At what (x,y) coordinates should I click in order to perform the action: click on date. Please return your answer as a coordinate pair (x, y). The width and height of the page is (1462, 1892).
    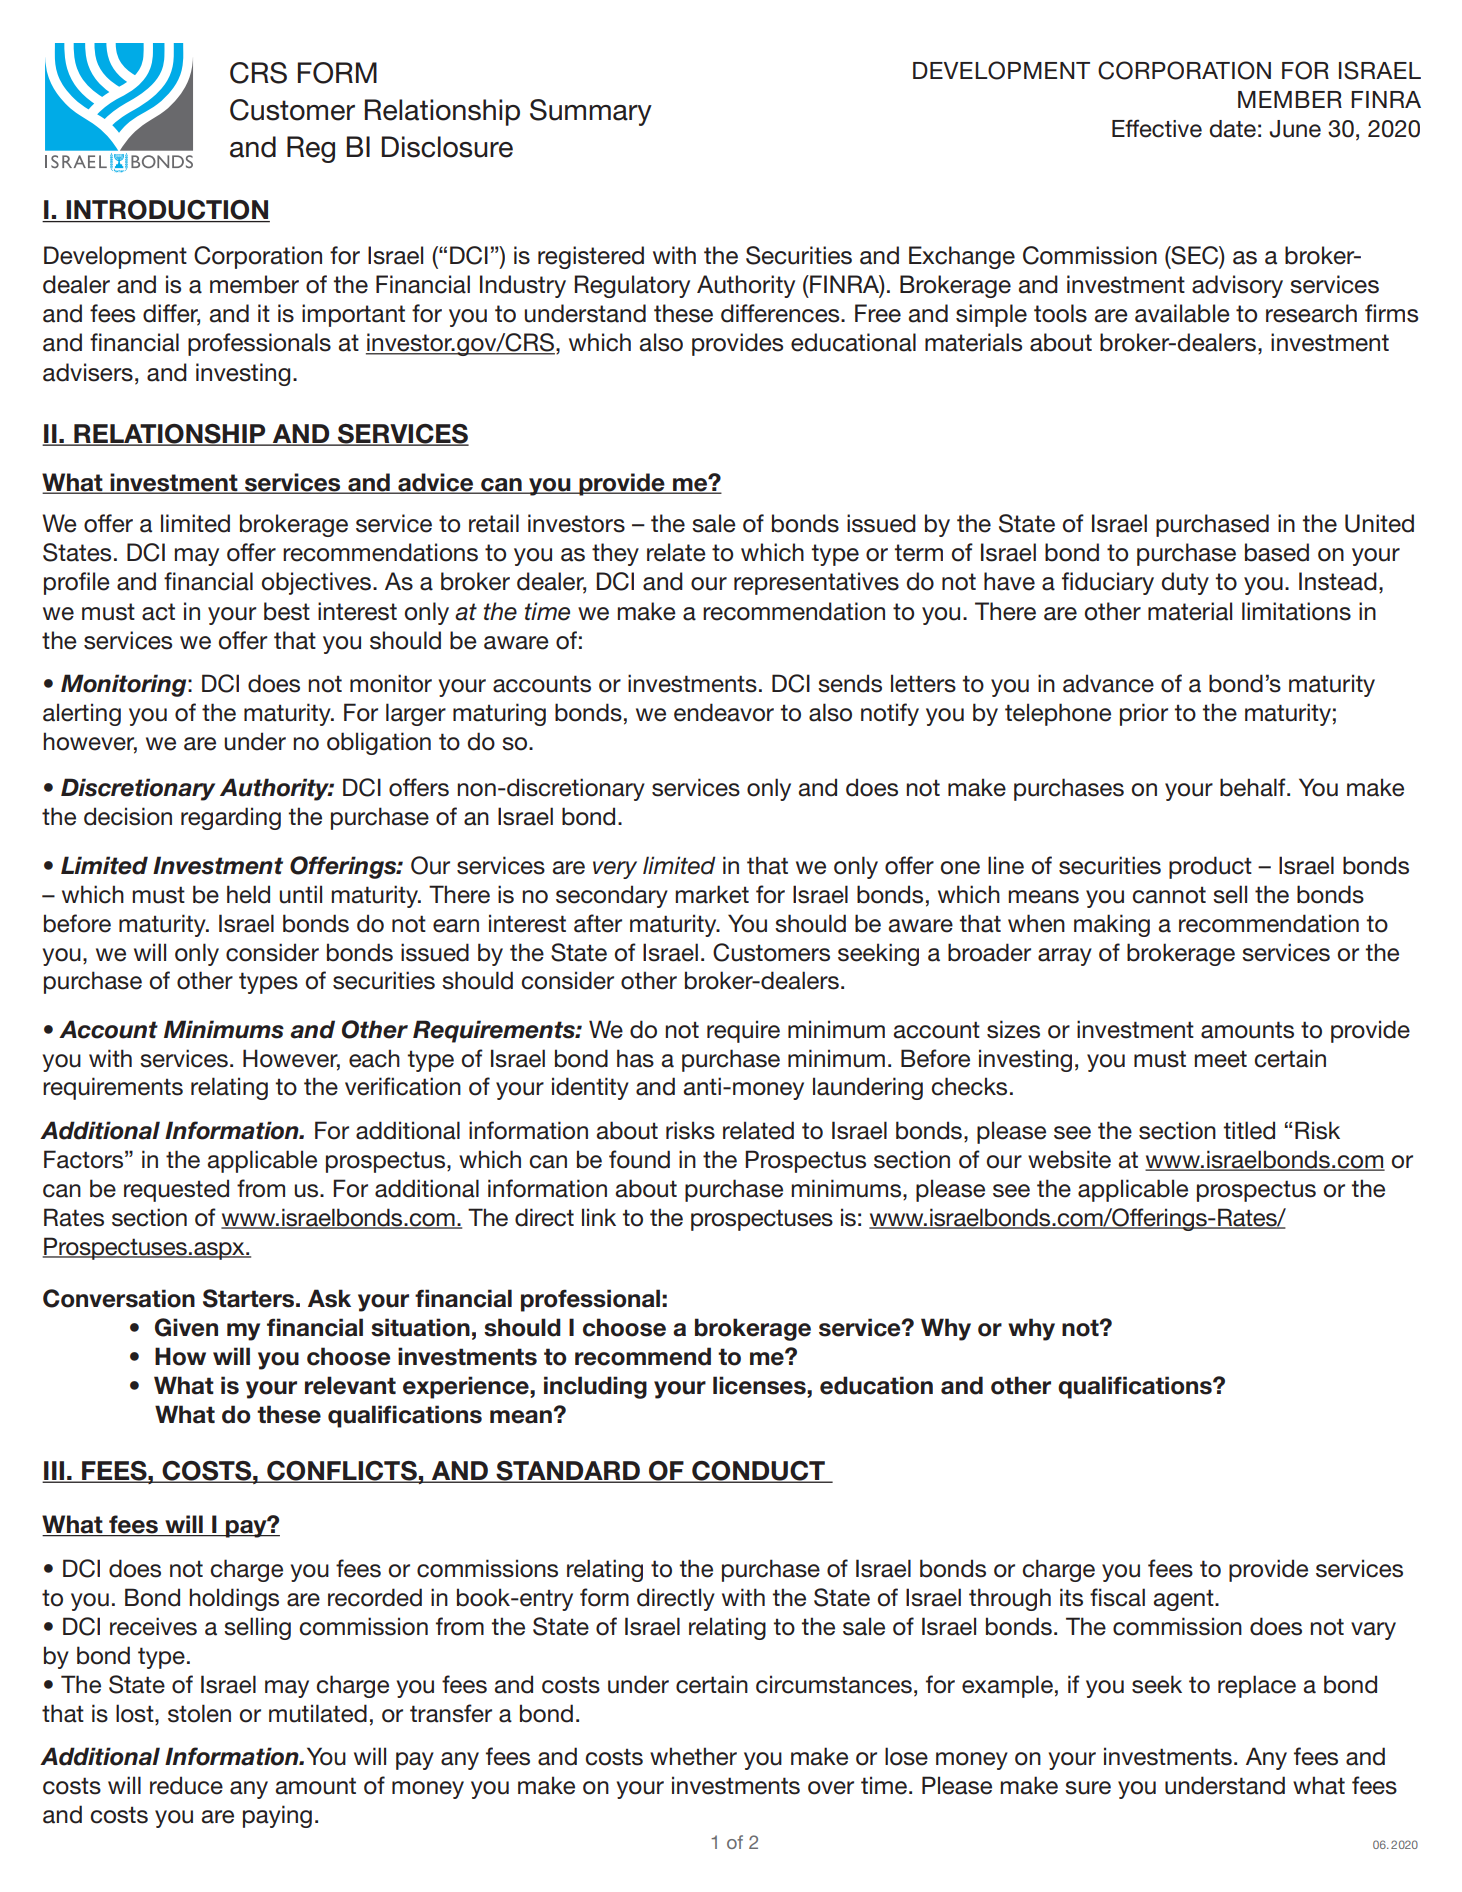
    Looking at the image, I should click on (1232, 129).
